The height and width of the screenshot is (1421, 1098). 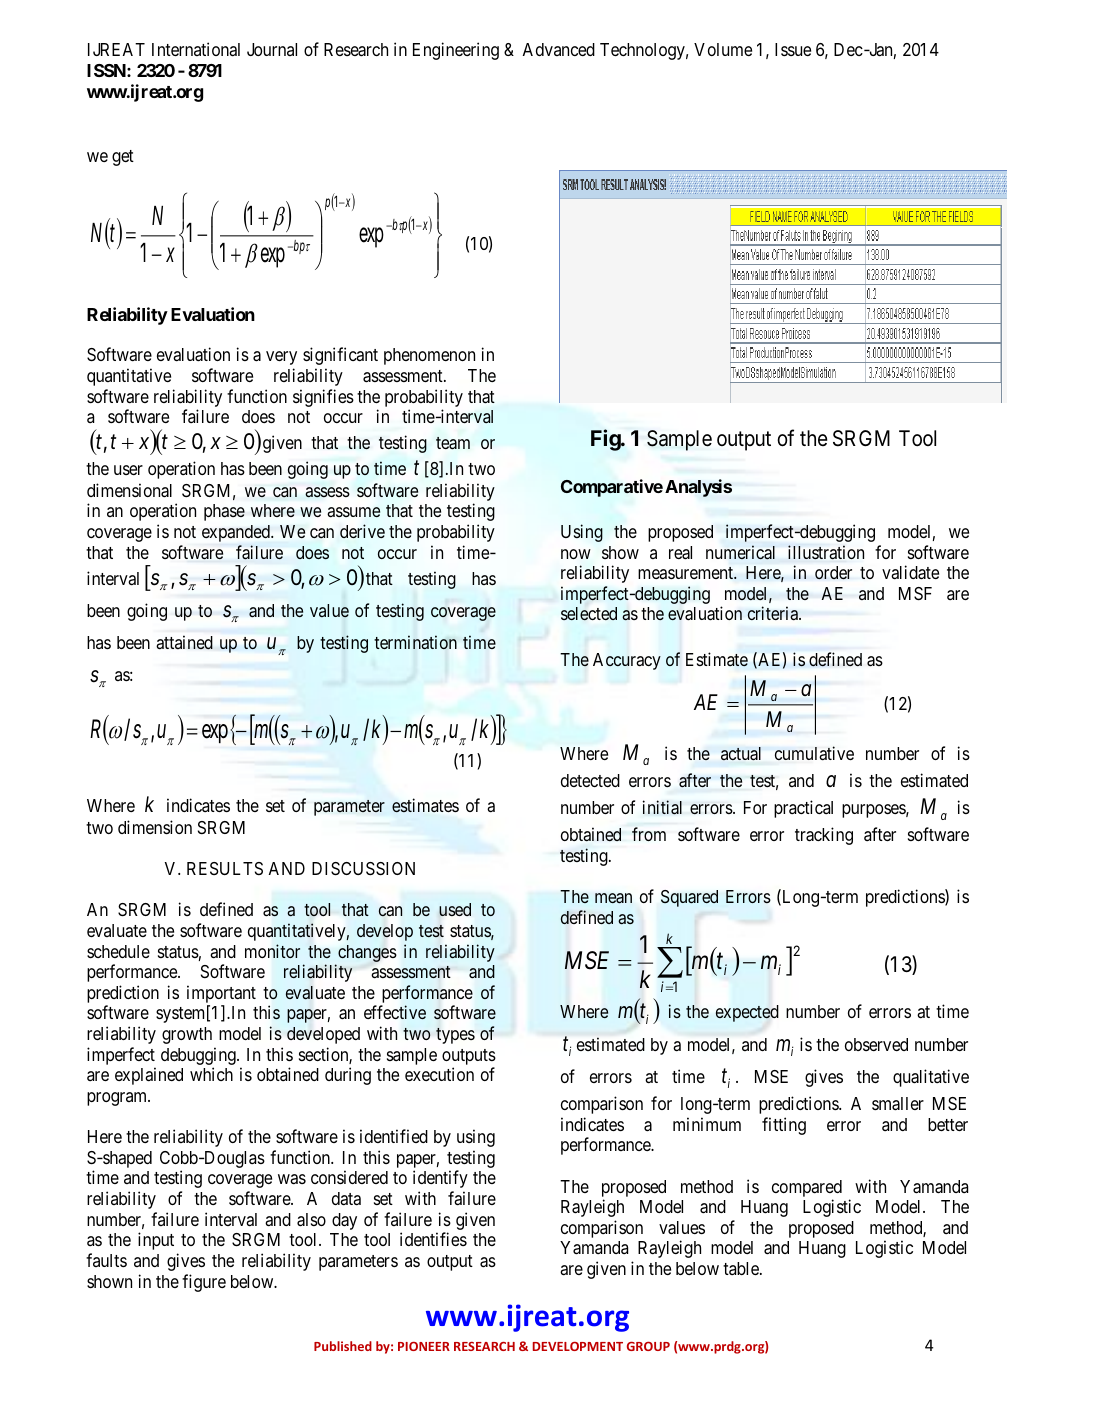 What do you see at coordinates (814, 753) in the screenshot?
I see `cumulative` at bounding box center [814, 753].
